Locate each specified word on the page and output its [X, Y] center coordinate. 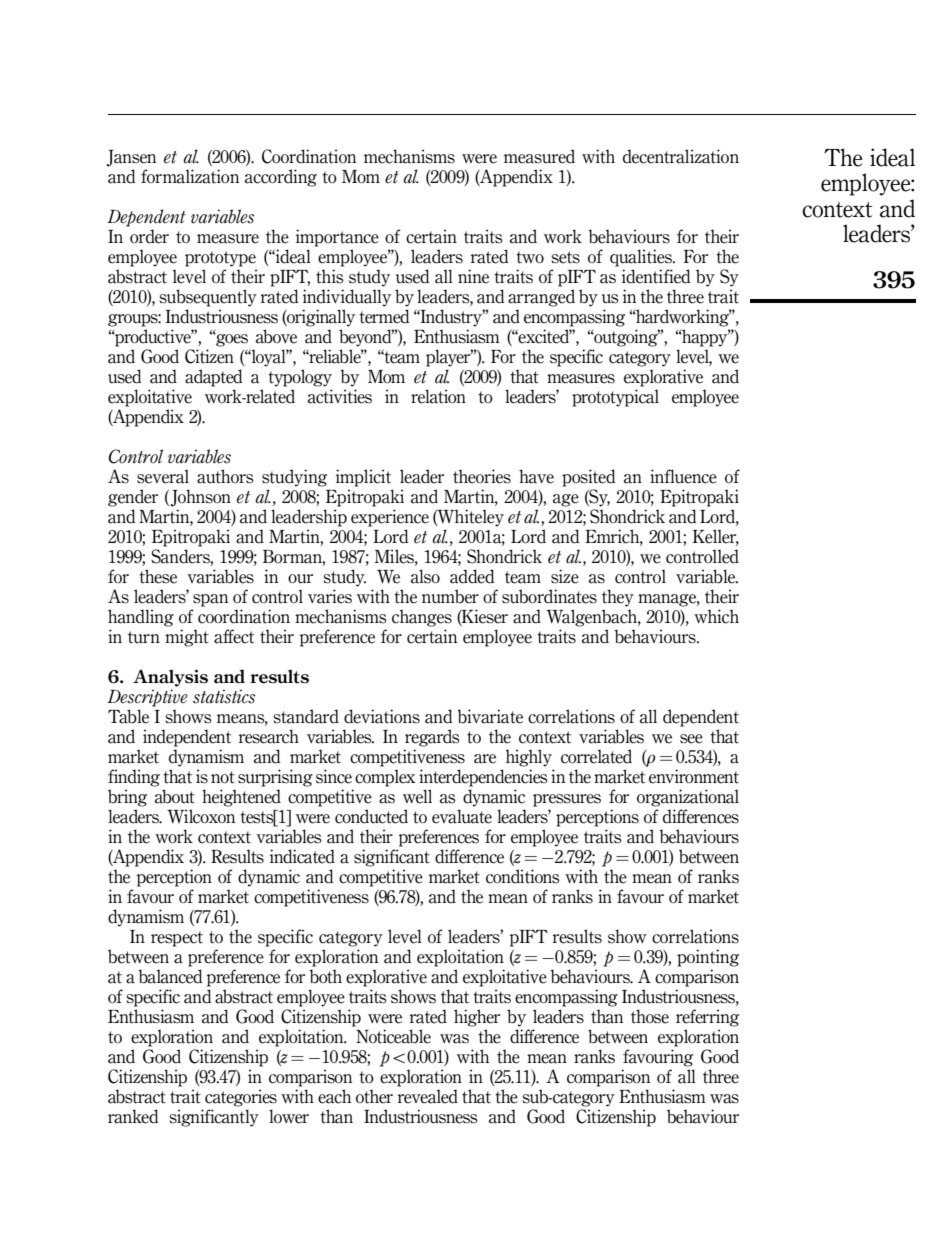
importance [337, 238]
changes [422, 618]
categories [241, 1098]
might [187, 638]
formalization [190, 176]
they [618, 598]
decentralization [681, 156]
